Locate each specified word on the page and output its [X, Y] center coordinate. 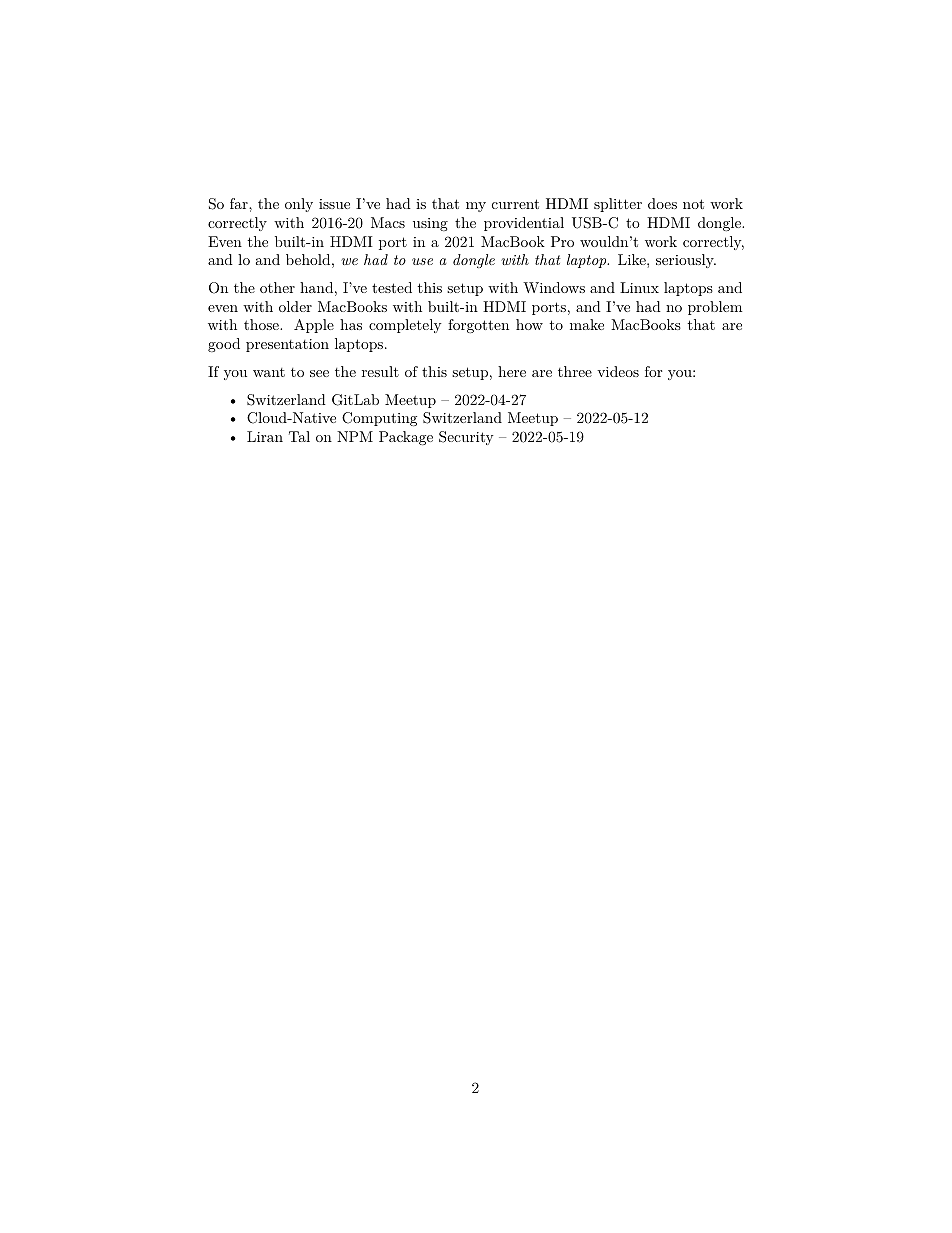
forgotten [478, 326]
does [662, 203]
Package [406, 438]
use [422, 261]
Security [466, 438]
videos [618, 371]
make [587, 324]
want [269, 372]
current [515, 204]
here [512, 371]
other [277, 287]
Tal [299, 436]
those [262, 324]
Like [633, 259]
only [299, 205]
